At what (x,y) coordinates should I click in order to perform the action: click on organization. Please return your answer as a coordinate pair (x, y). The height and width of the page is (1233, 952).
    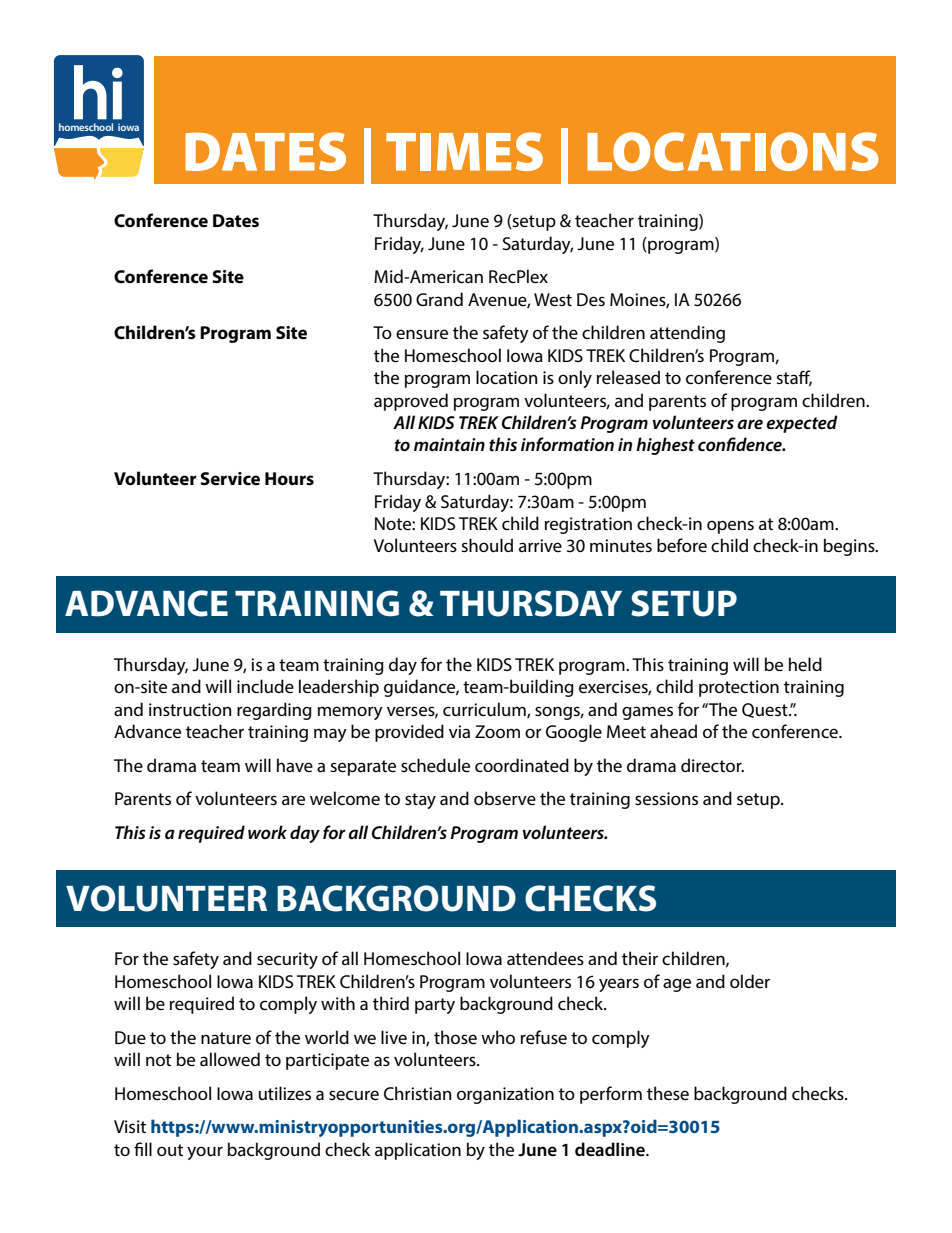
    Looking at the image, I should click on (505, 1095).
